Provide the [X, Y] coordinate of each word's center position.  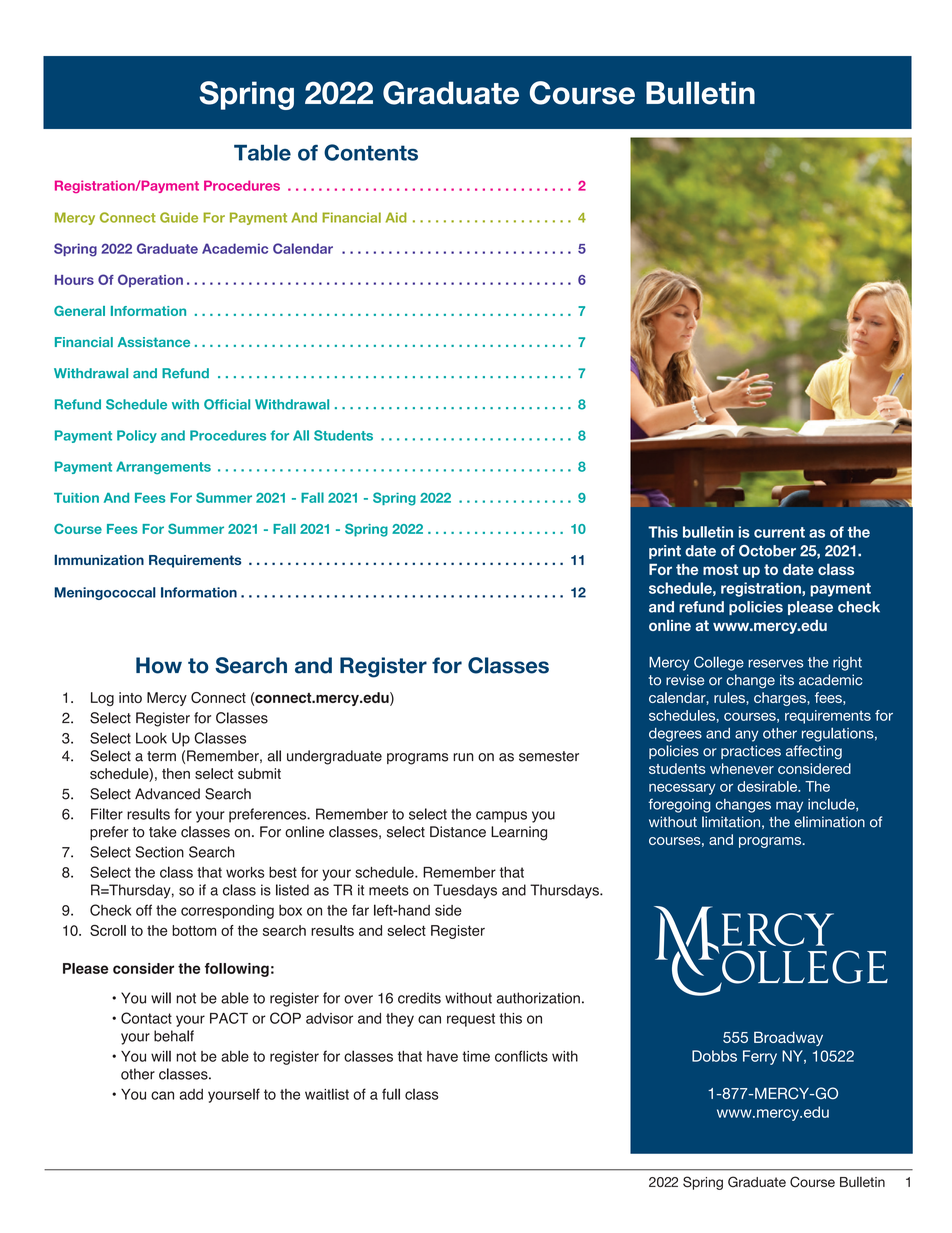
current [779, 532]
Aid [396, 217]
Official [227, 404]
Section [159, 852]
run [463, 757]
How [159, 665]
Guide [179, 217]
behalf [174, 1036]
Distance [458, 832]
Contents [371, 152]
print [665, 552]
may [789, 807]
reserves [775, 663]
